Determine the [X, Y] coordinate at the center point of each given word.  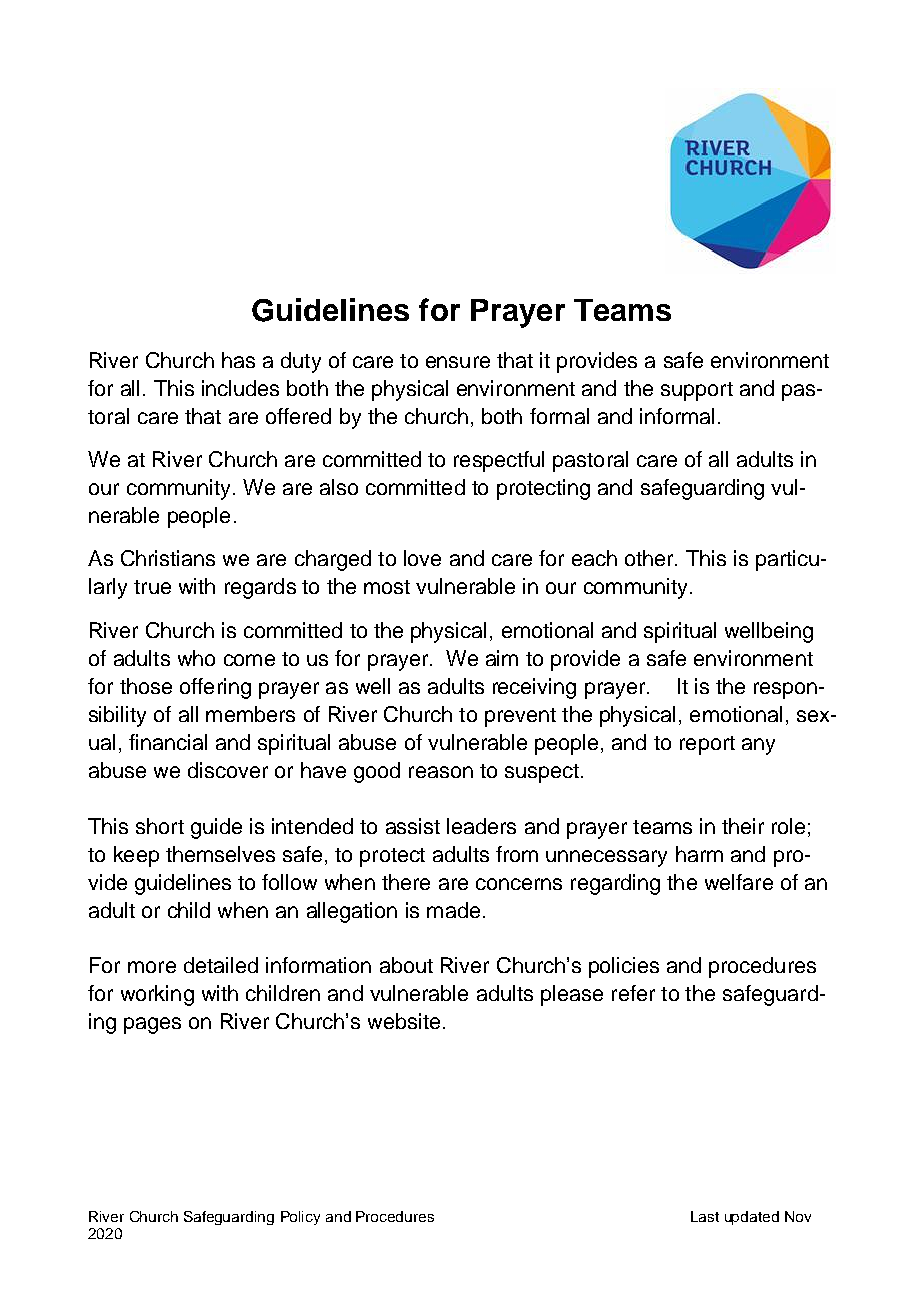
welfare [739, 882]
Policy [300, 1218]
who [196, 658]
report [707, 745]
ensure [458, 362]
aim [502, 658]
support [697, 391]
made [453, 910]
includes [240, 388]
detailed [221, 965]
